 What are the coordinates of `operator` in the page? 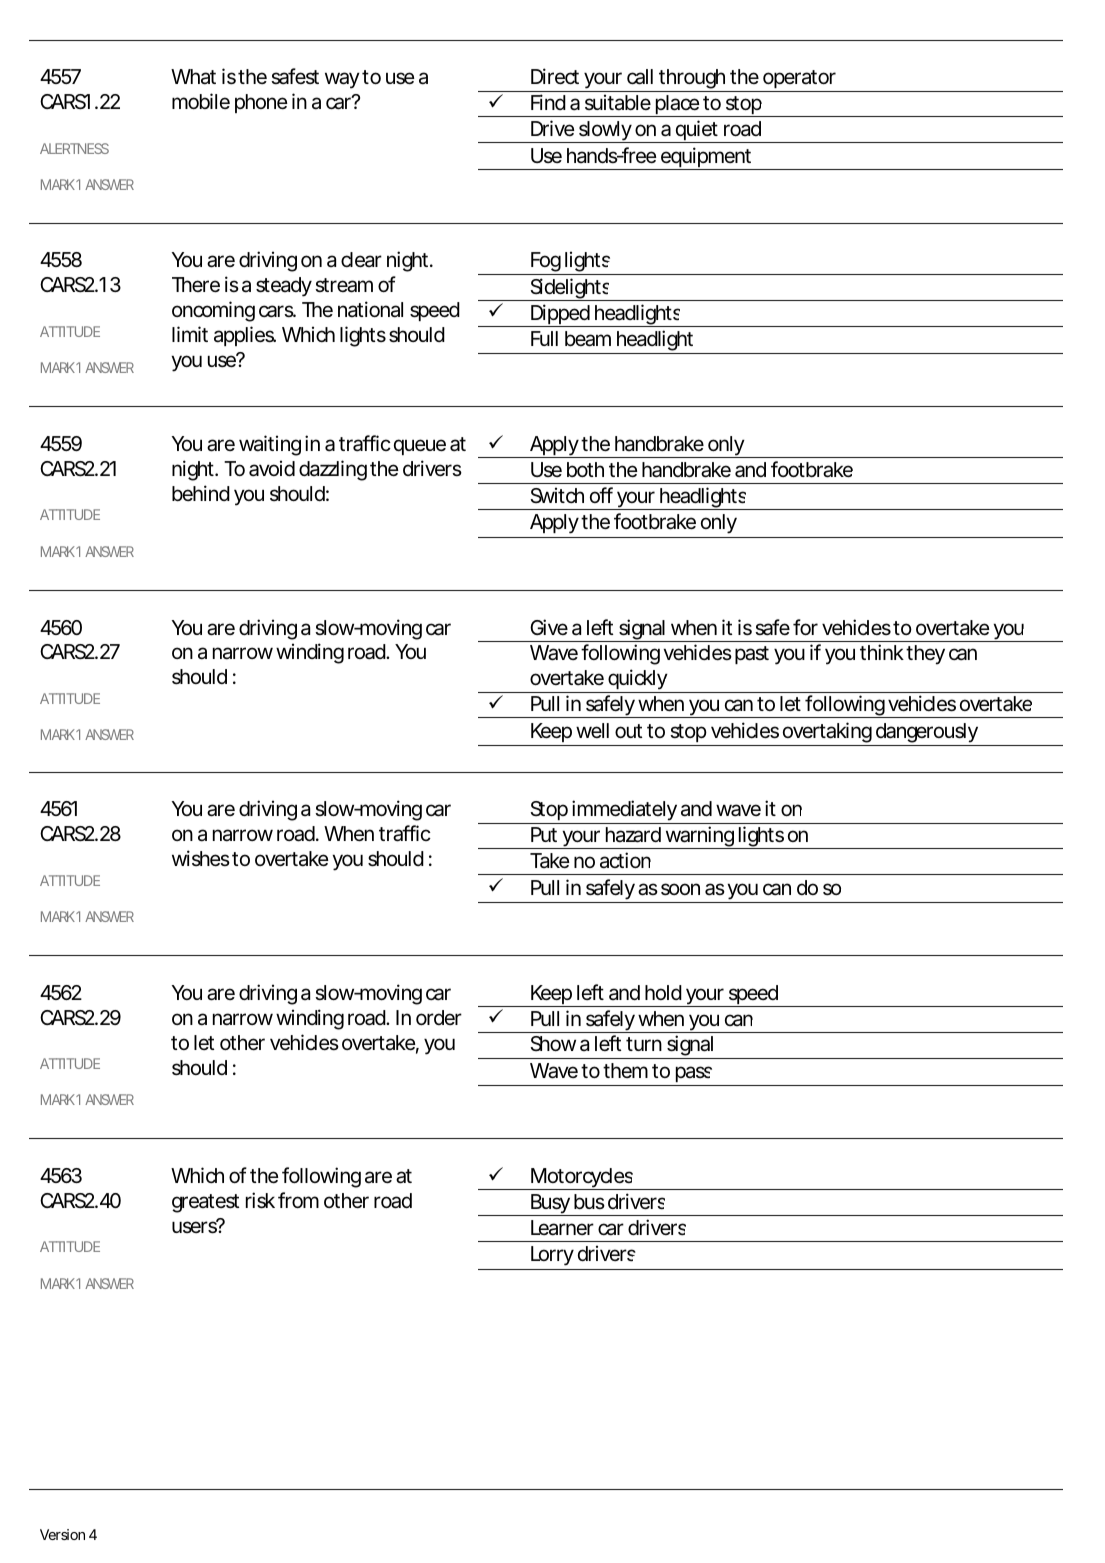 It's located at (800, 81).
